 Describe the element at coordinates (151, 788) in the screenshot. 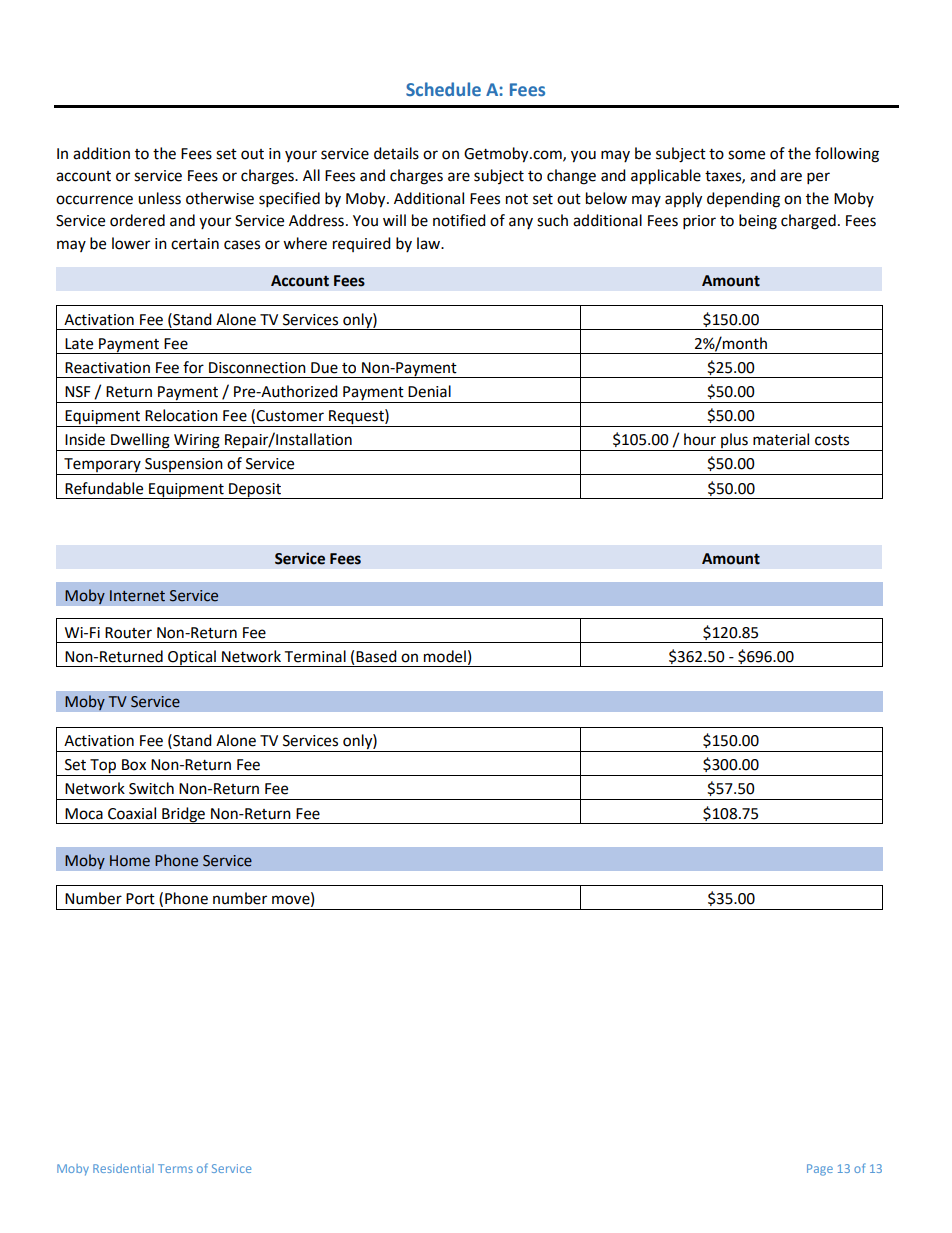

I see `Switch` at that location.
